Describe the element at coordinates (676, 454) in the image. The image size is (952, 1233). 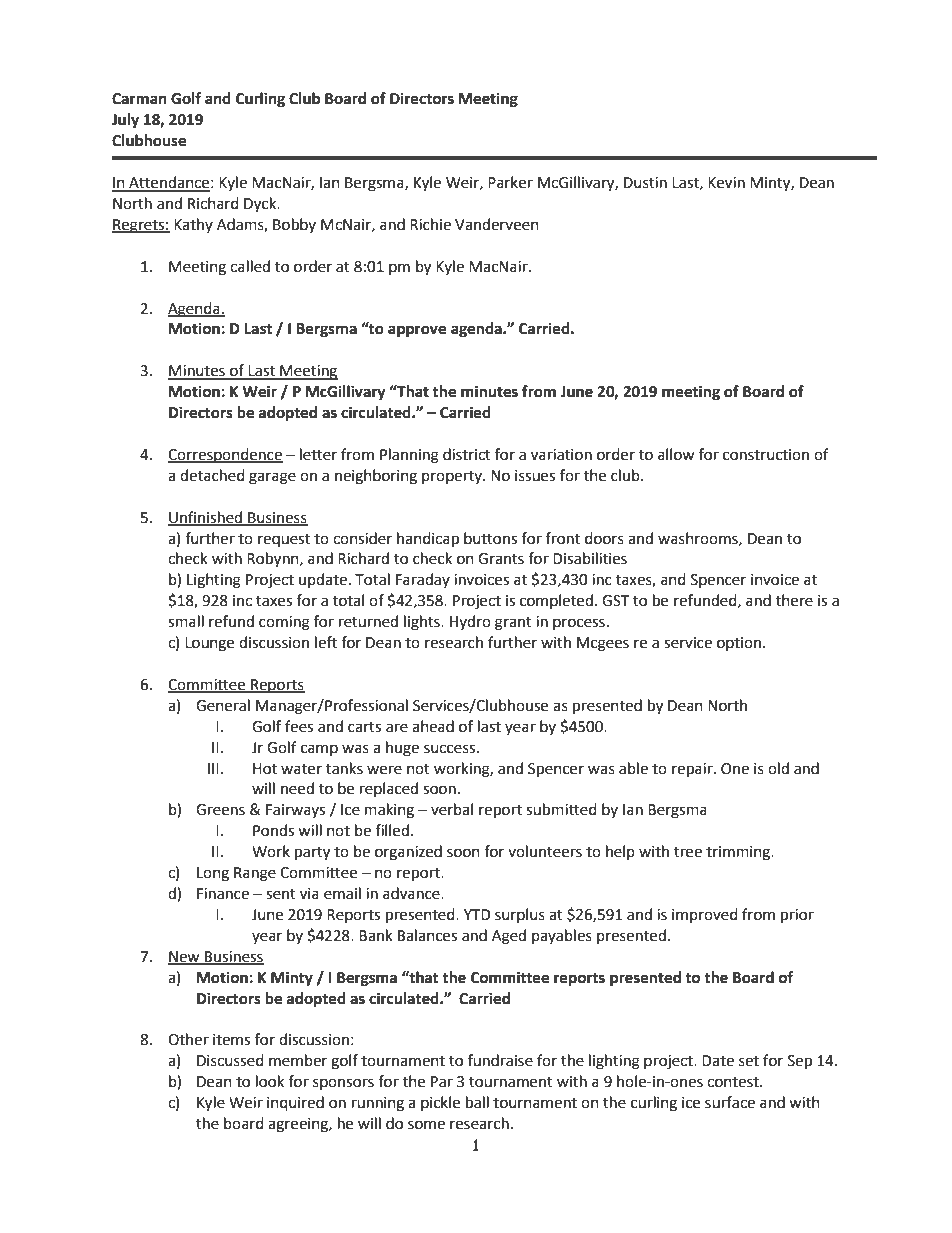
I see `allow` at that location.
